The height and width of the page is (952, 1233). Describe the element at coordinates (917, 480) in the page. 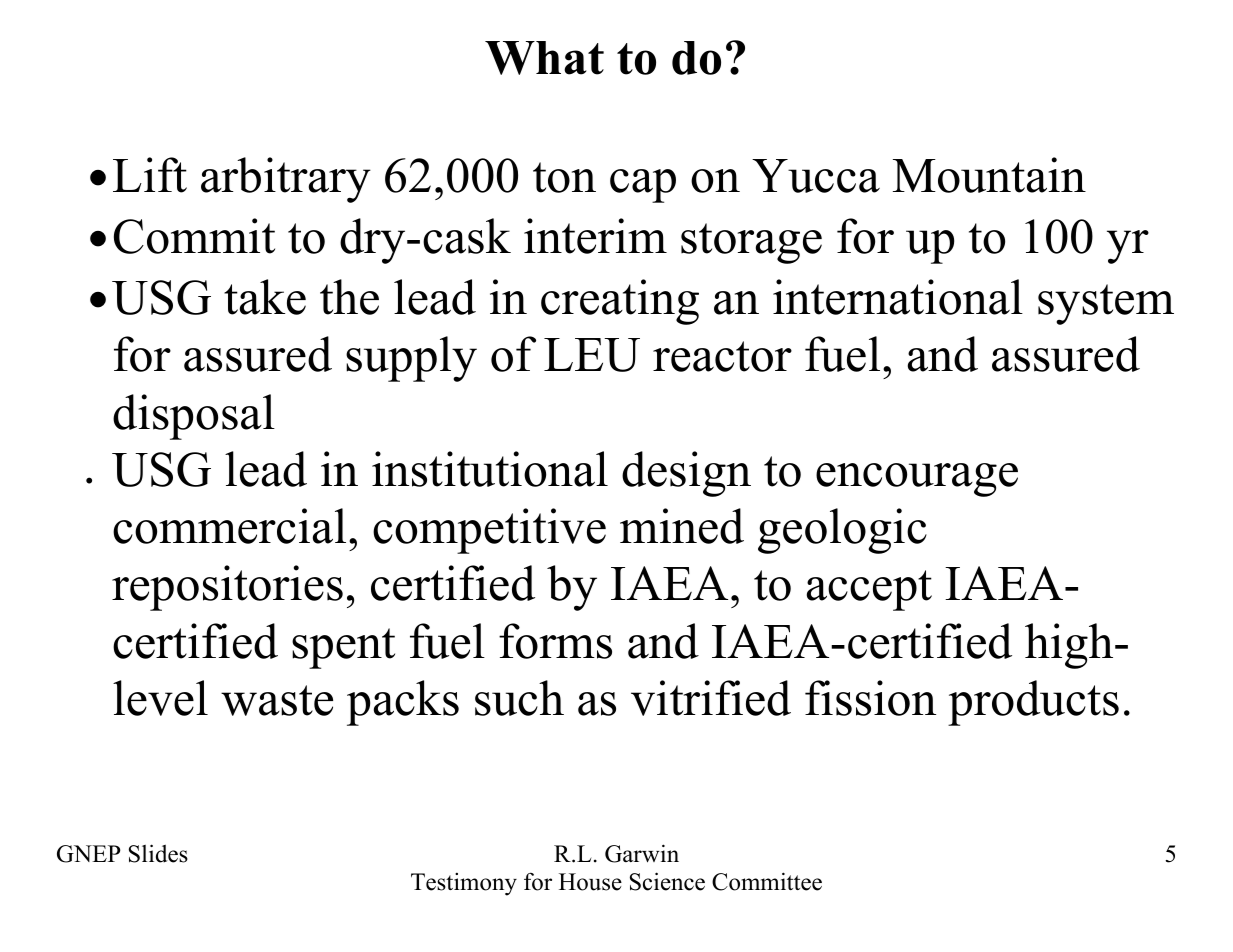

I see `encourage` at that location.
